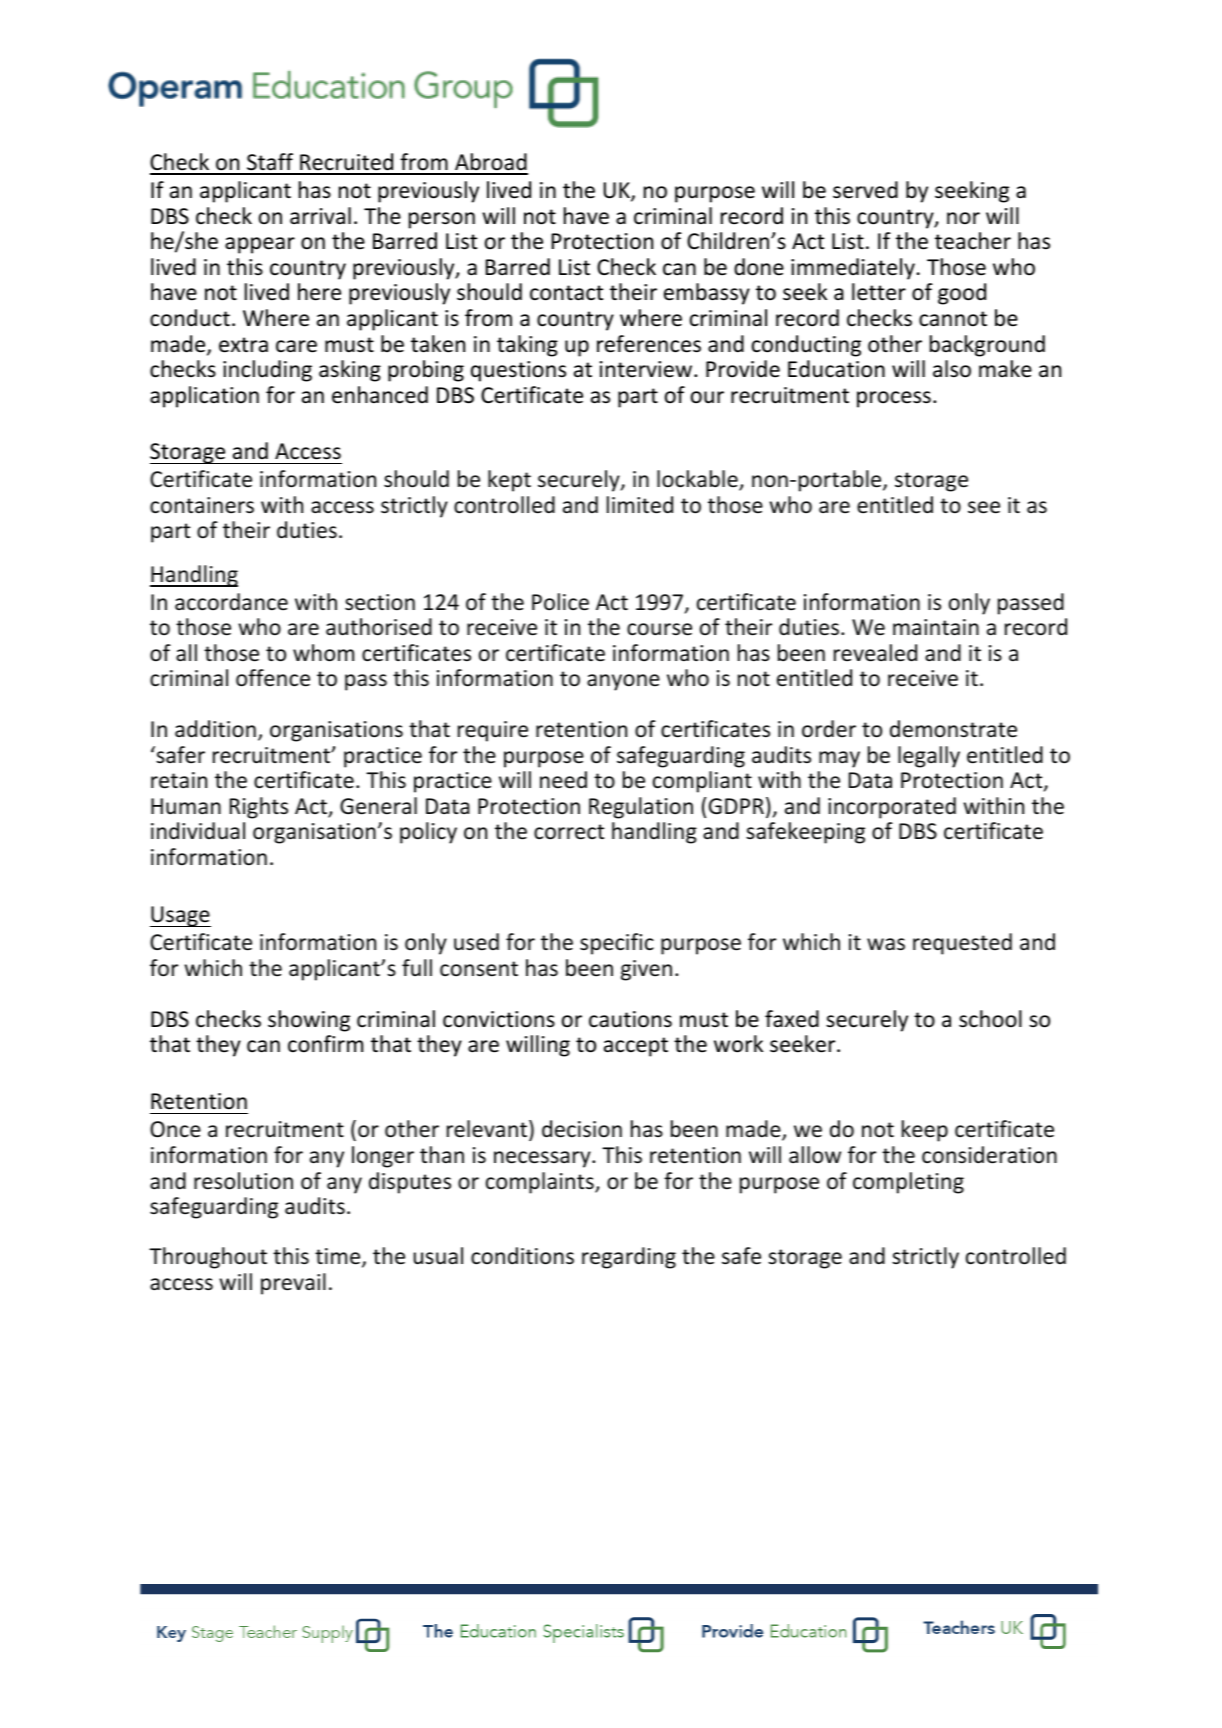  Describe the element at coordinates (936, 627) in the screenshot. I see `maintain` at that location.
